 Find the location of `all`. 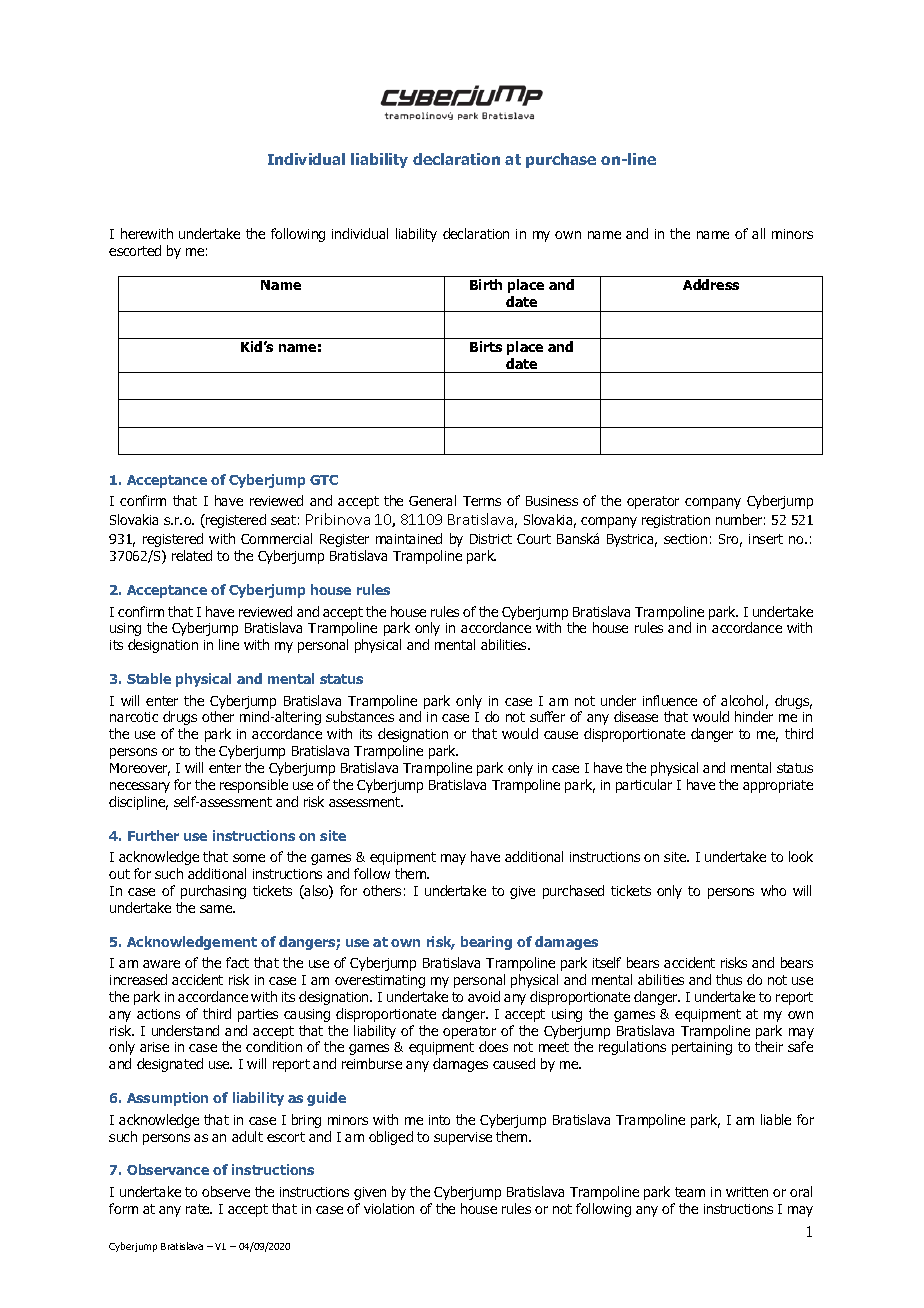

all is located at coordinates (758, 233).
